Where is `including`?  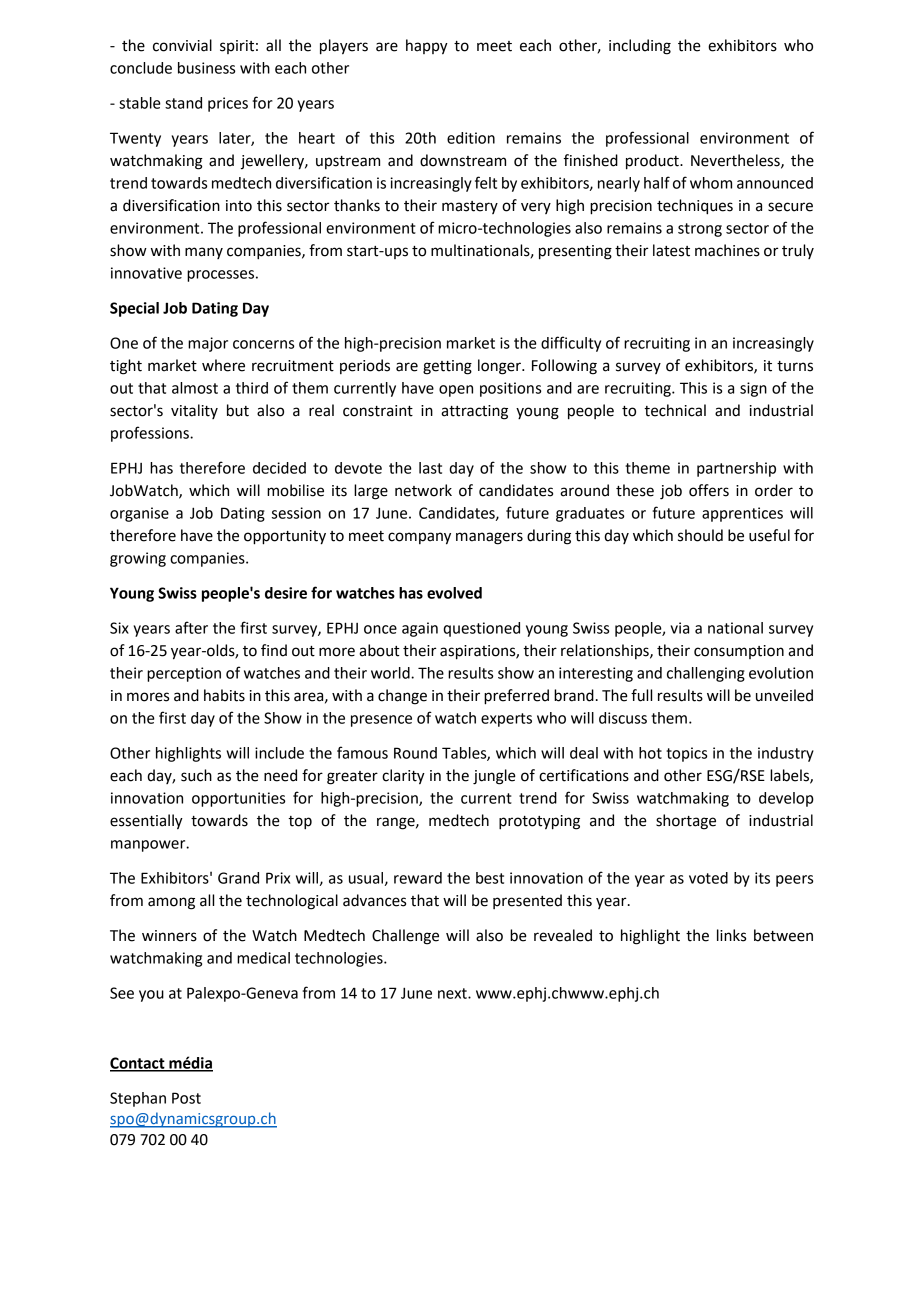
including is located at coordinates (640, 47).
